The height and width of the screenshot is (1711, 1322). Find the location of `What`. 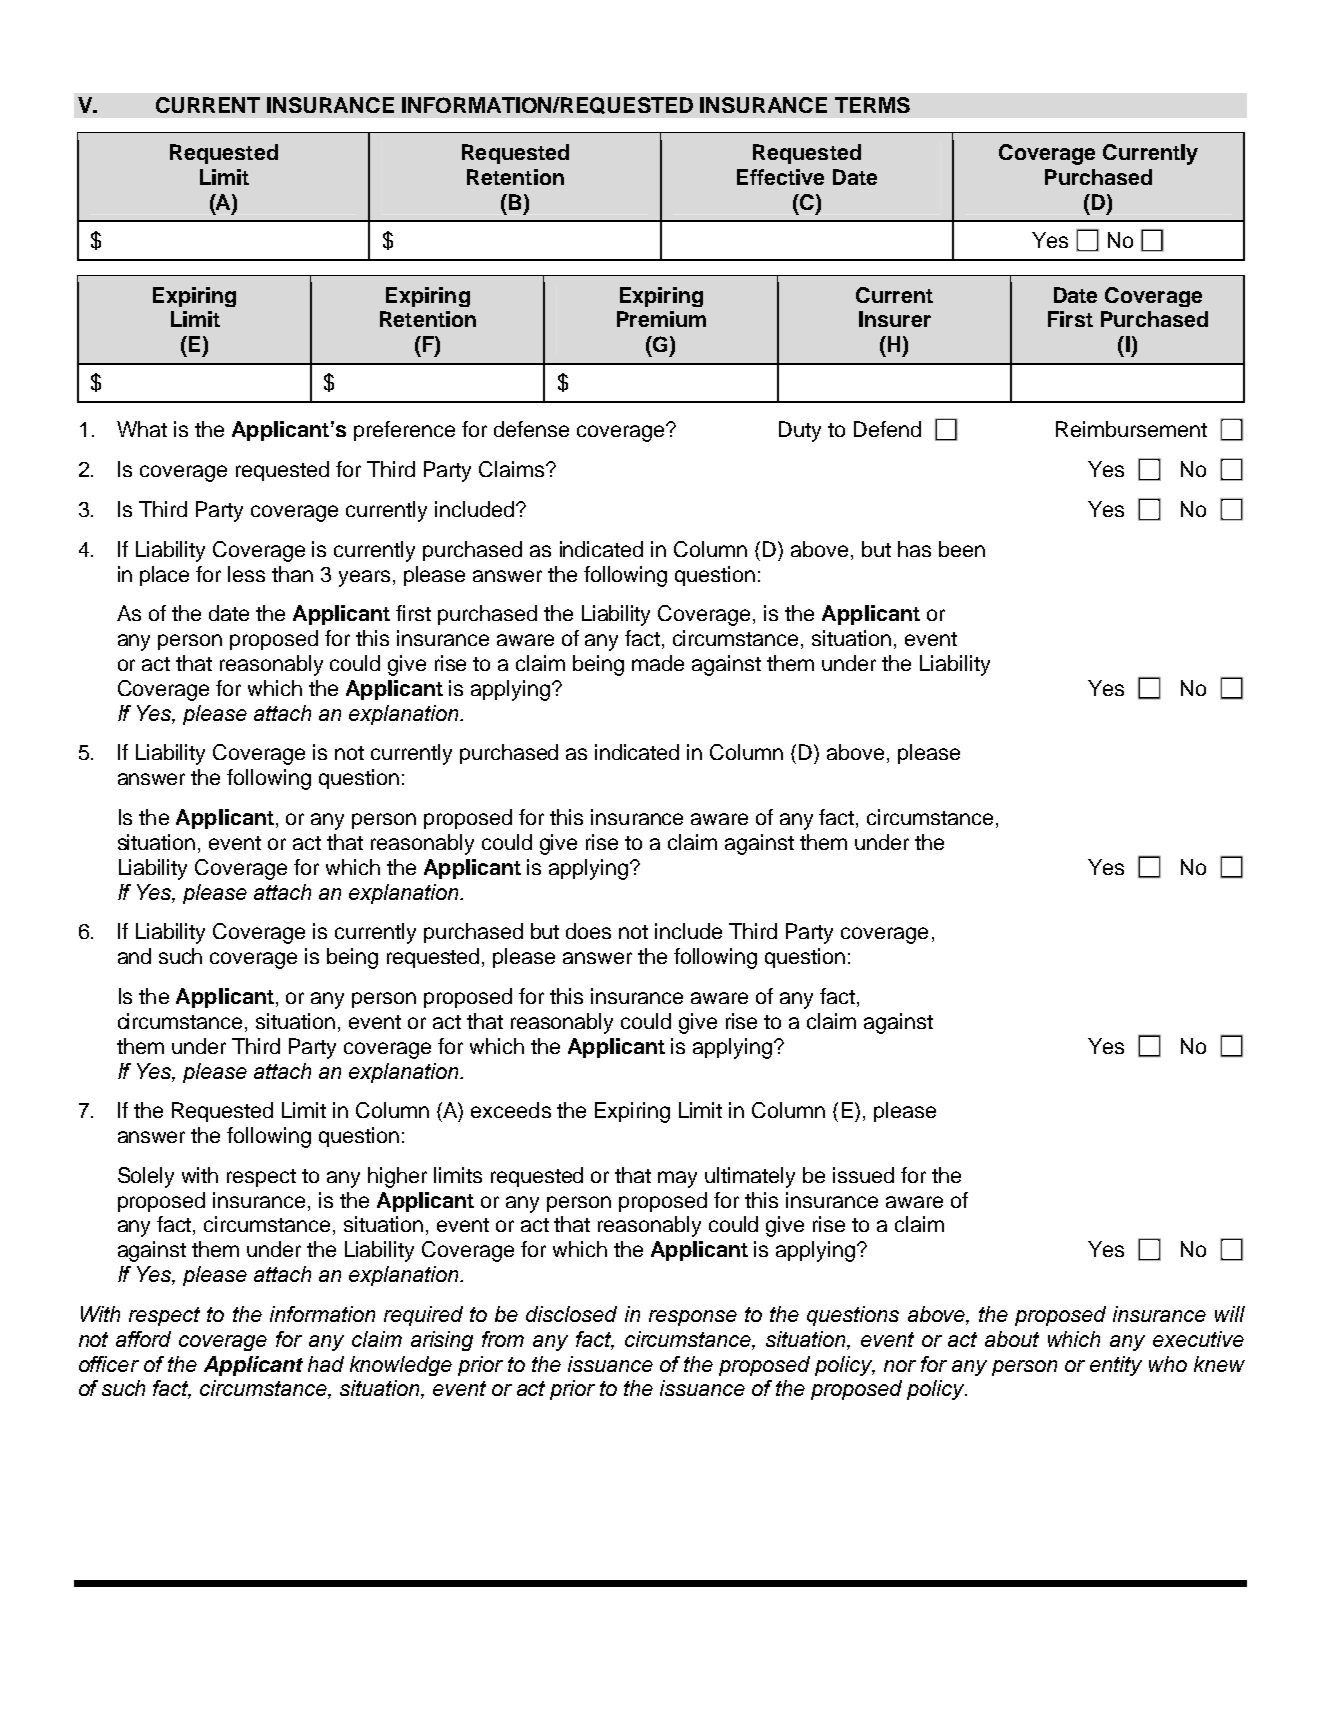

What is located at coordinates (142, 429).
